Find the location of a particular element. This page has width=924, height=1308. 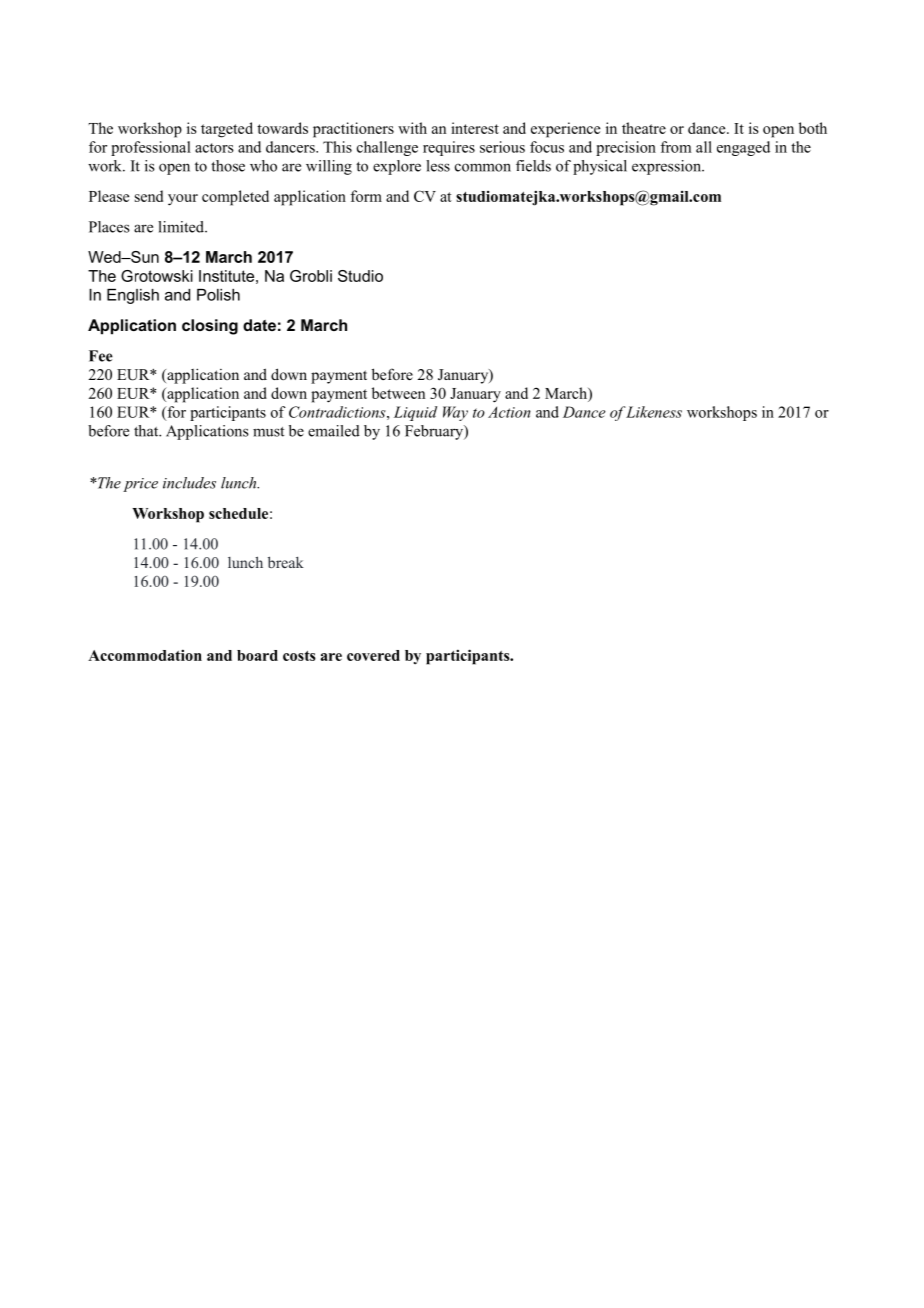

covered is located at coordinates (373, 655).
